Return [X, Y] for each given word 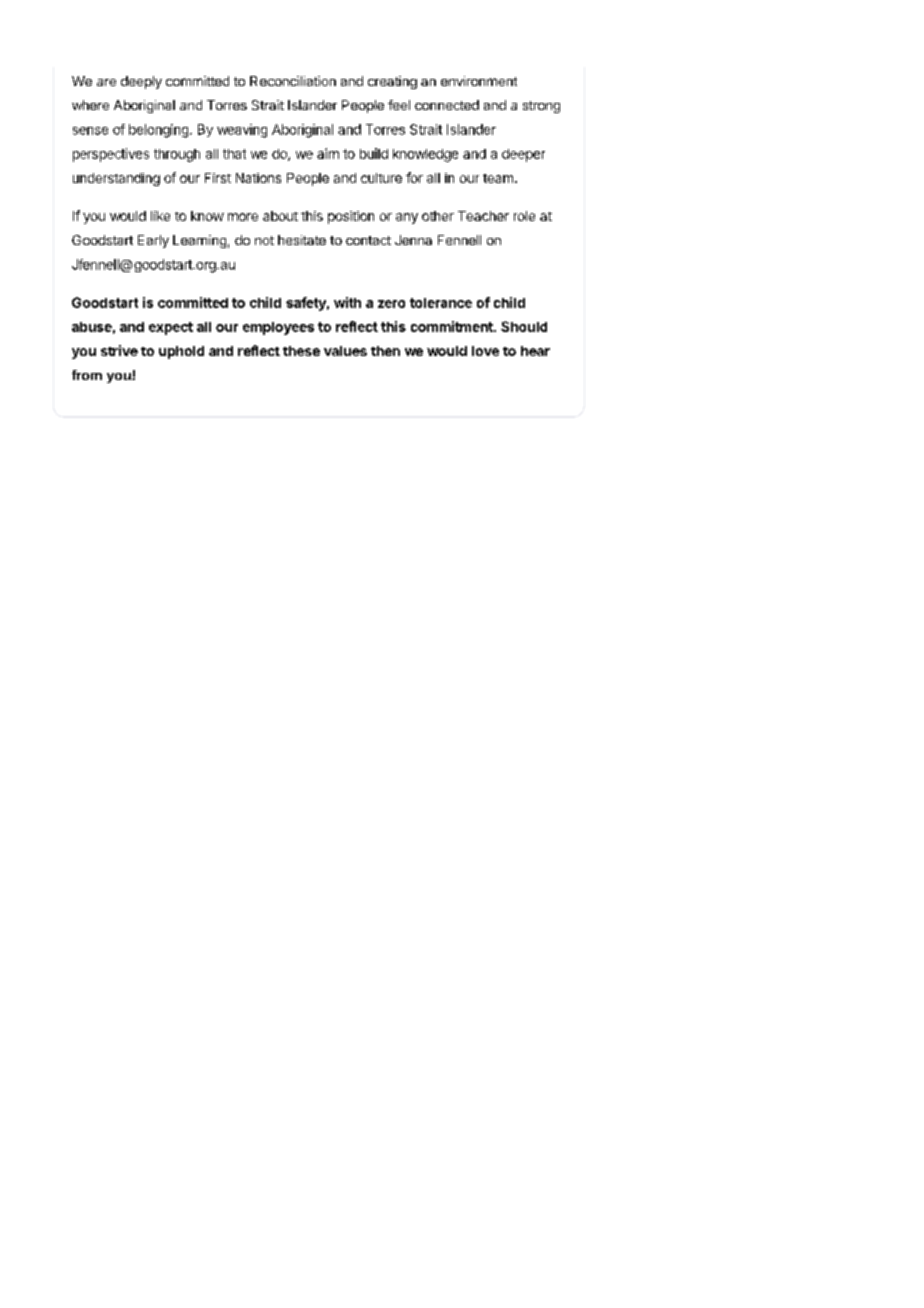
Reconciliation [293, 81]
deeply [141, 82]
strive [119, 350]
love [485, 351]
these [301, 351]
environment [479, 81]
